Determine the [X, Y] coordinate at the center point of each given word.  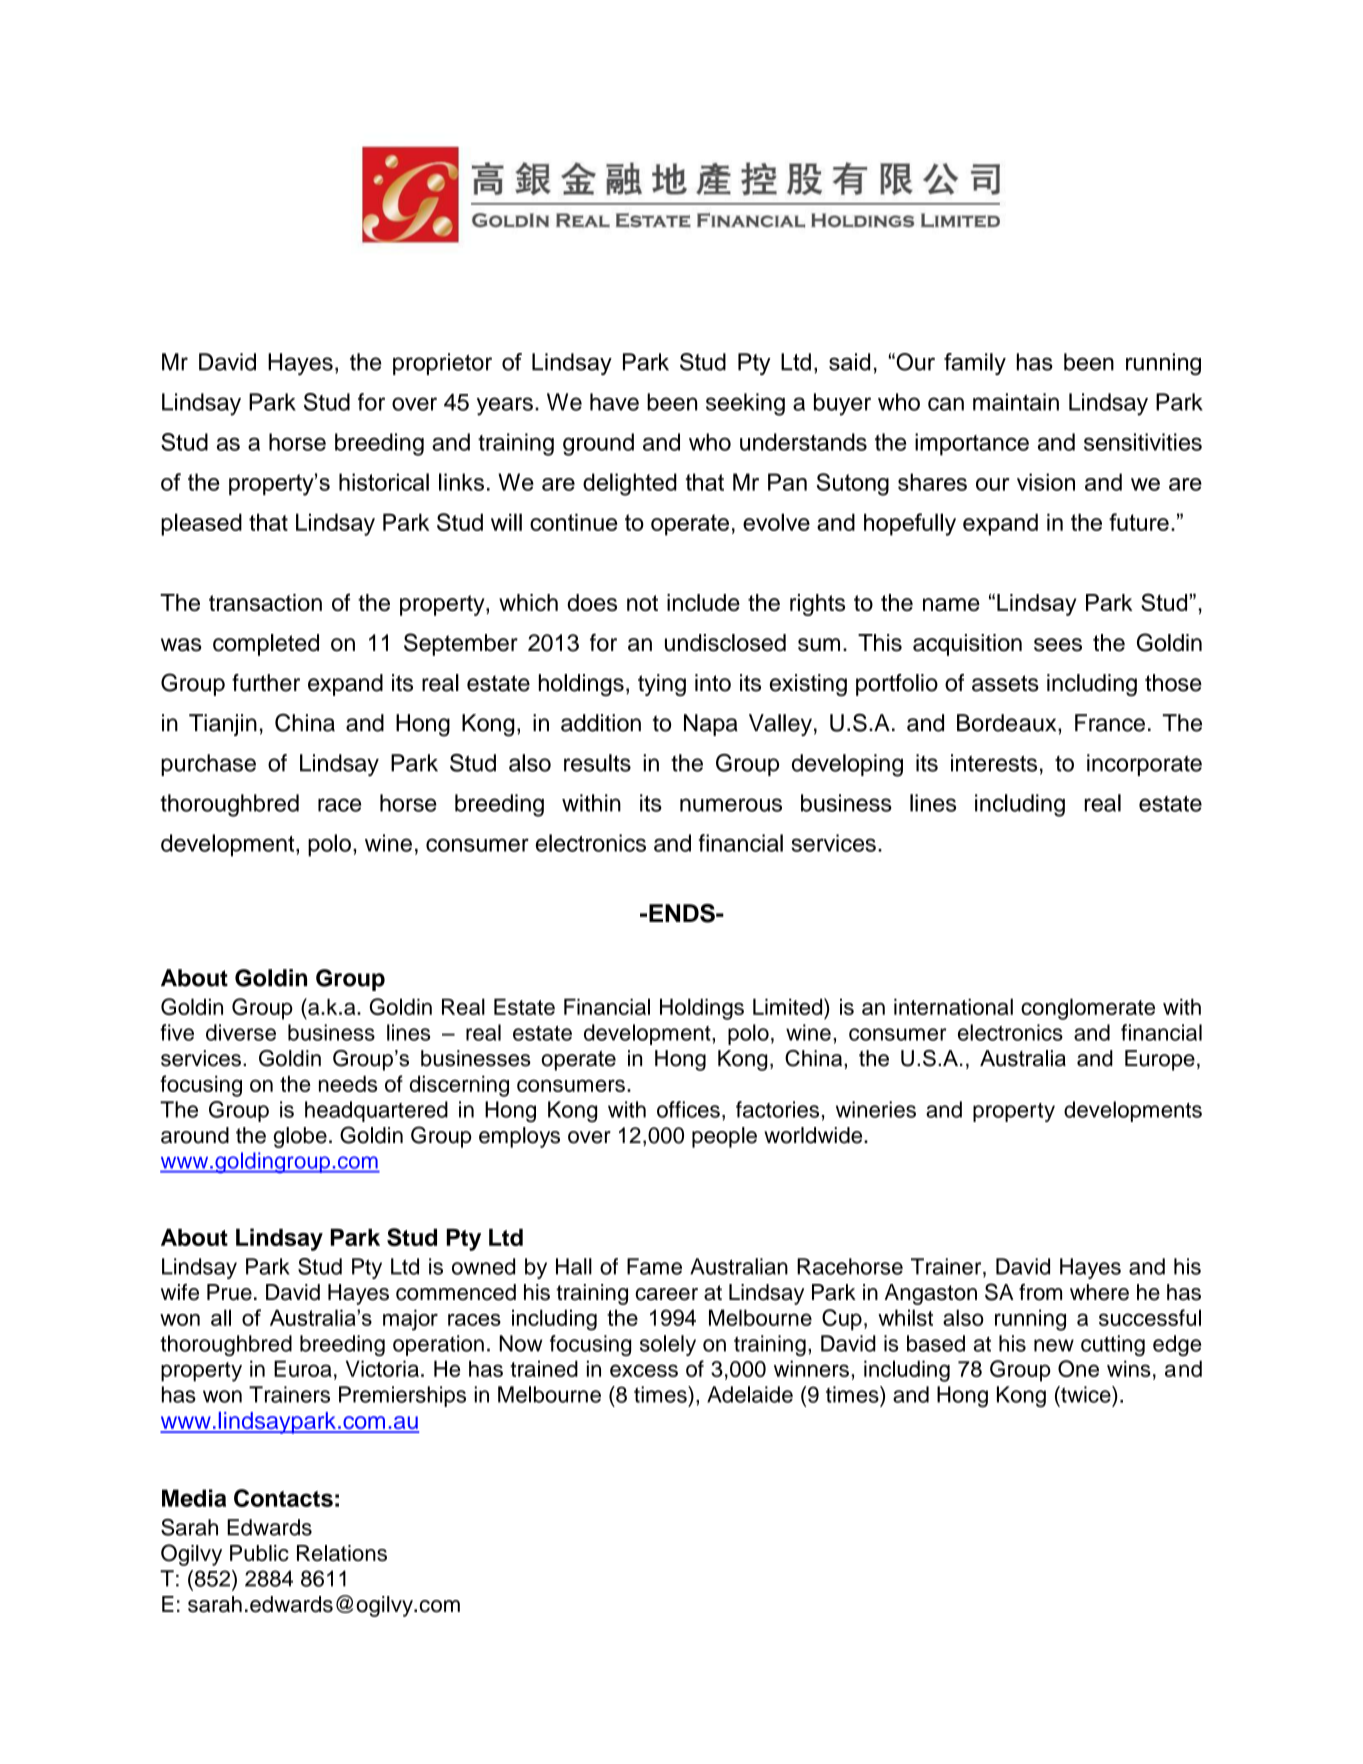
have [614, 402]
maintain [1016, 402]
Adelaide [750, 1394]
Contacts [283, 1498]
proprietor [442, 364]
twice [1086, 1394]
